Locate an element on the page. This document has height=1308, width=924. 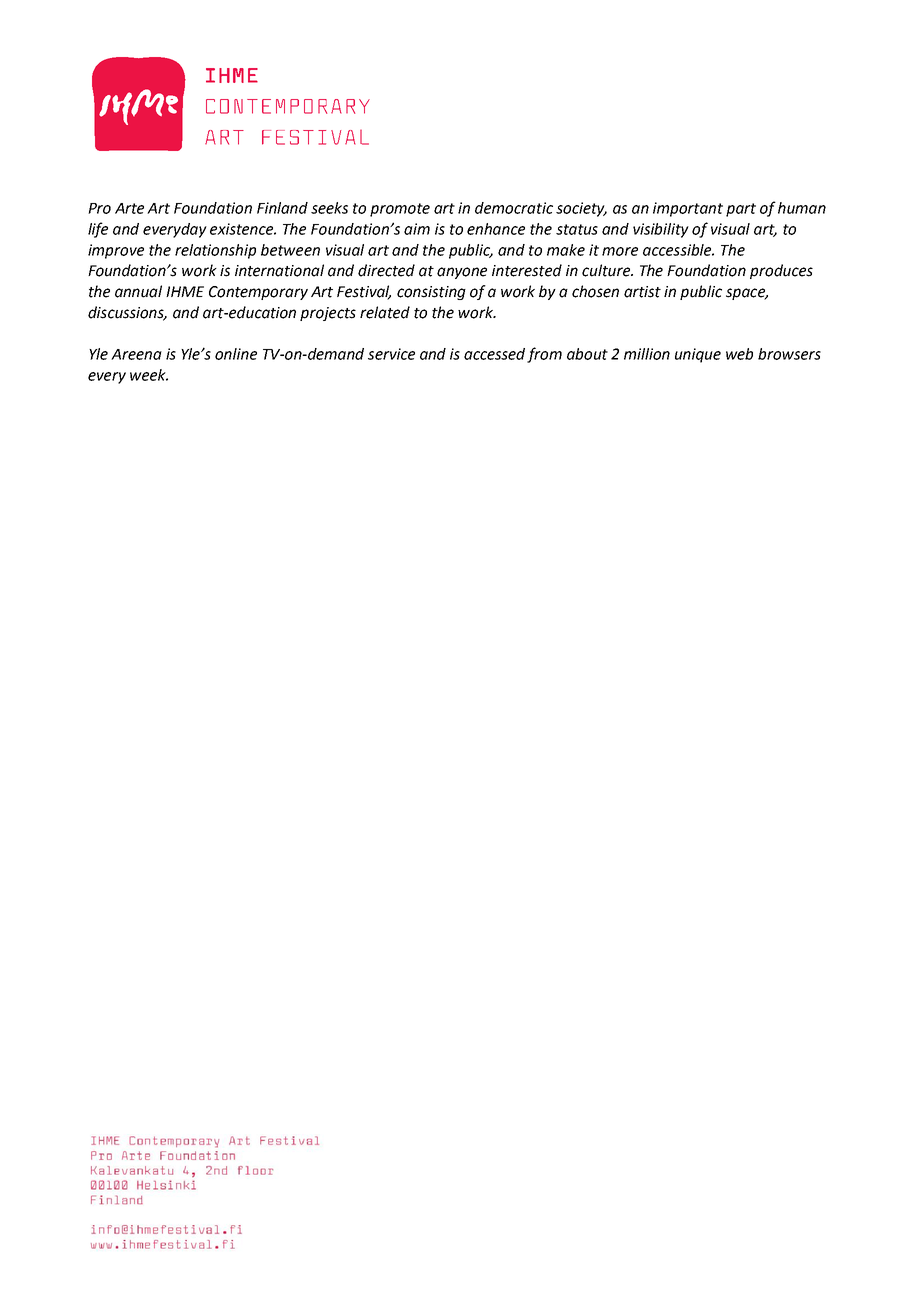
more is located at coordinates (620, 251).
